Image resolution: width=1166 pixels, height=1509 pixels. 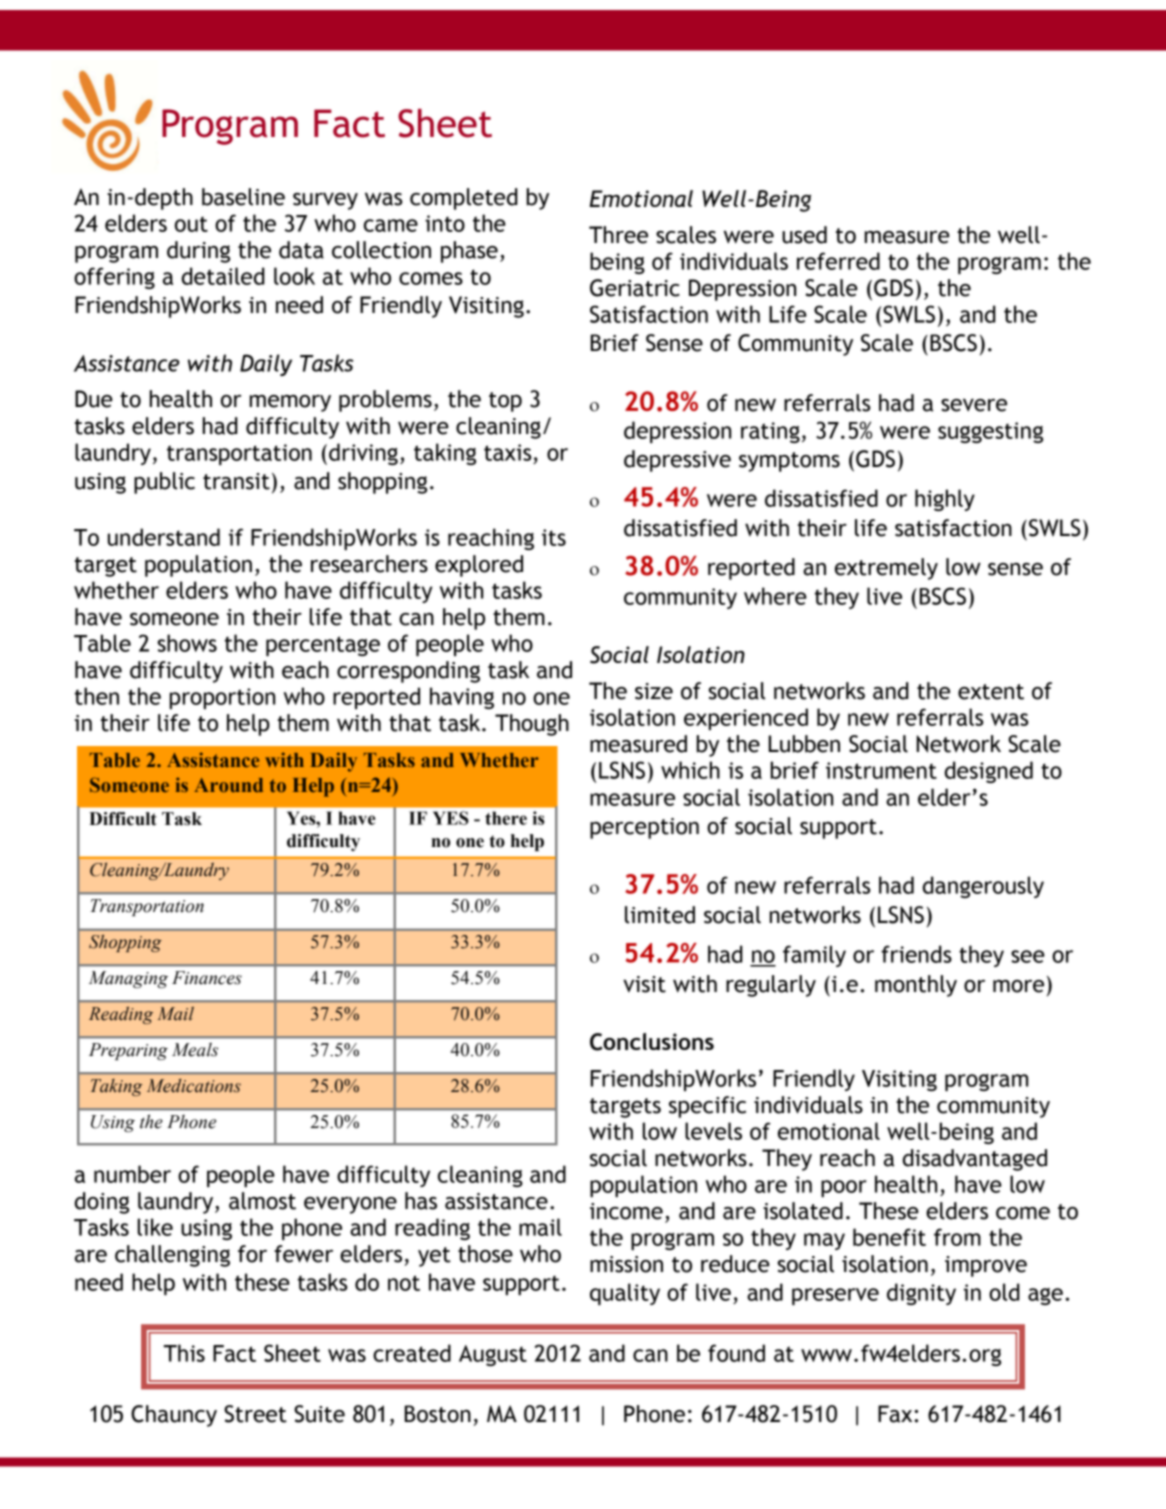 What do you see at coordinates (191, 224) in the document?
I see `out` at bounding box center [191, 224].
